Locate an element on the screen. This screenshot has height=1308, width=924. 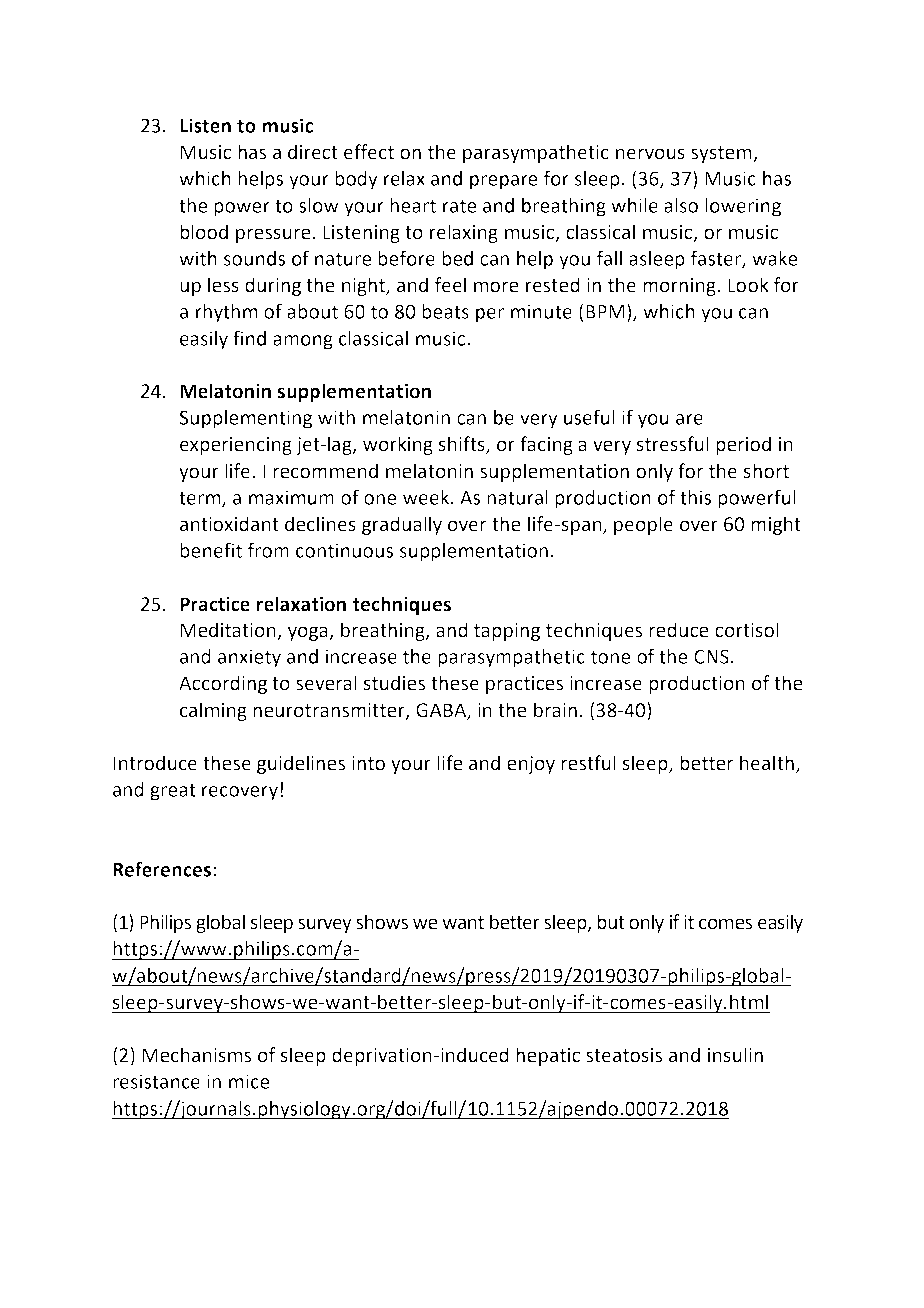
reduce is located at coordinates (678, 630).
